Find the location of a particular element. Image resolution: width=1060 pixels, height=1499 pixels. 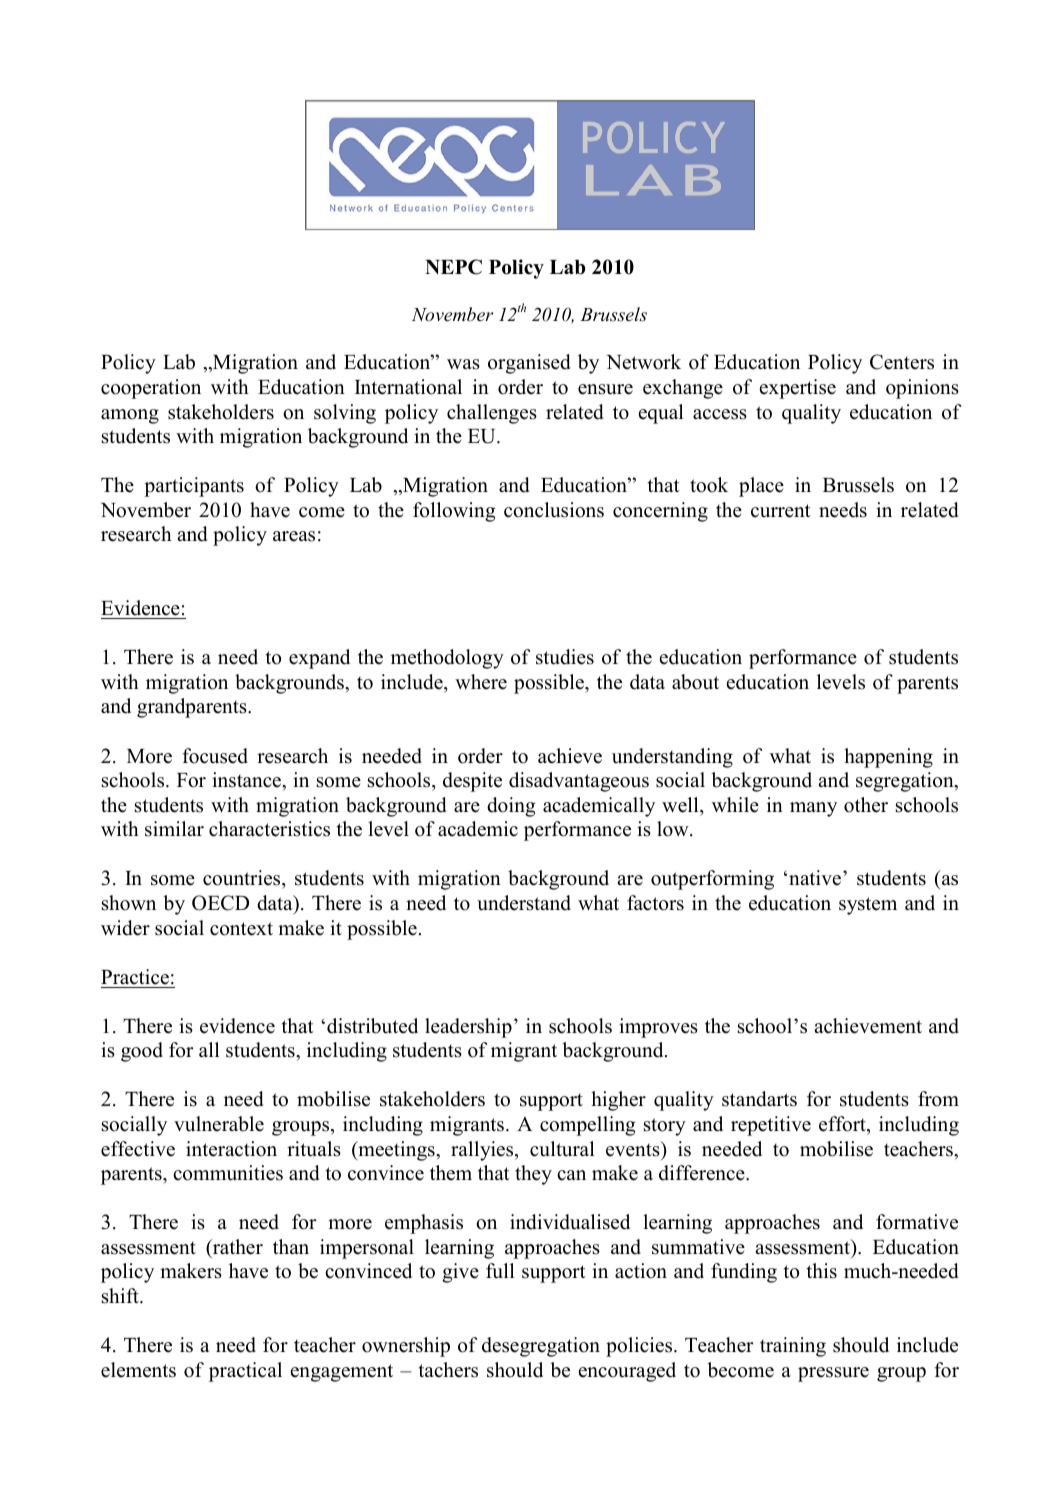

expand is located at coordinates (319, 659).
